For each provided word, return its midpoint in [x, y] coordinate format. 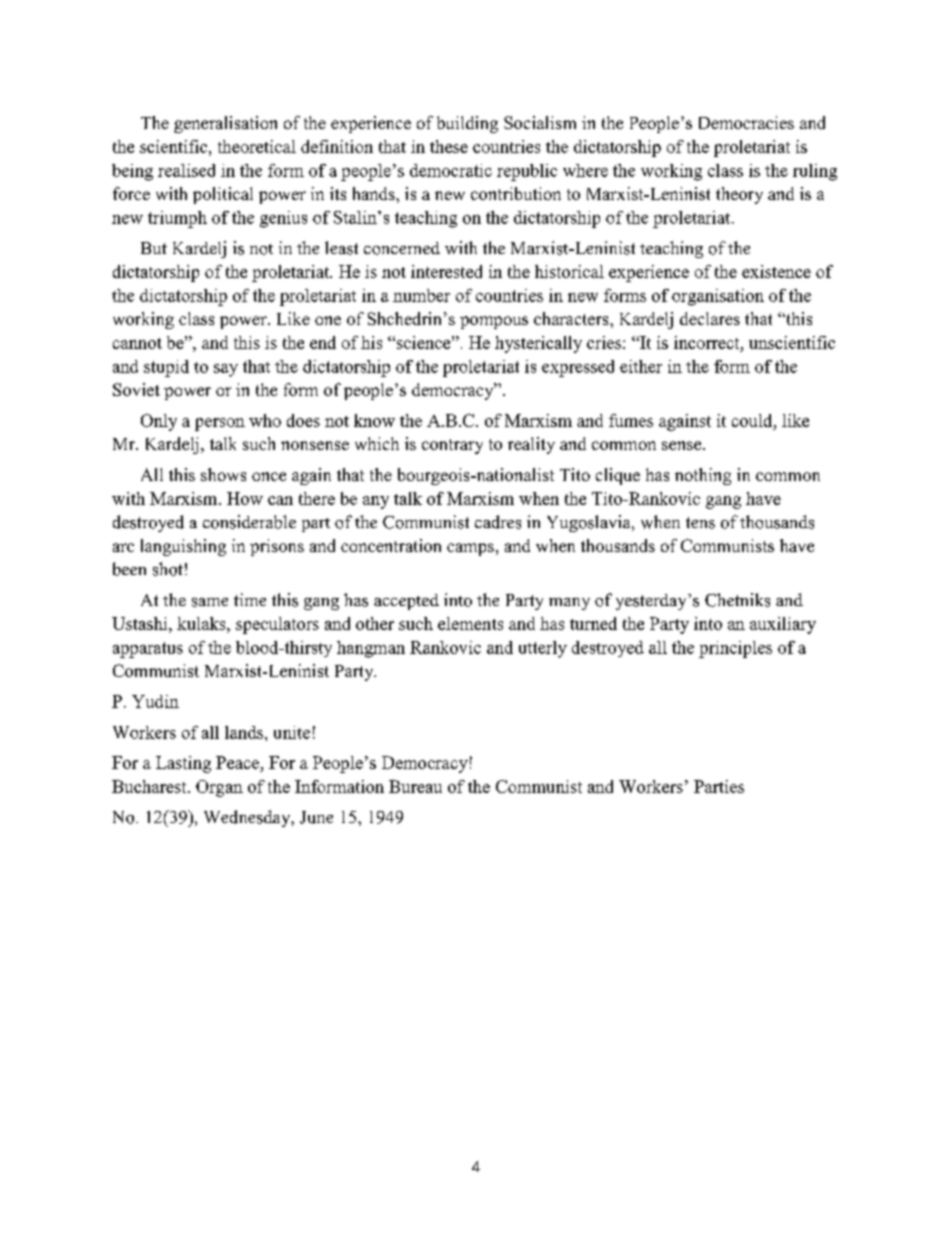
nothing [703, 476]
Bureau [415, 786]
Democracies [746, 122]
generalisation [225, 124]
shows [223, 474]
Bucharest [150, 786]
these [449, 146]
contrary [452, 446]
